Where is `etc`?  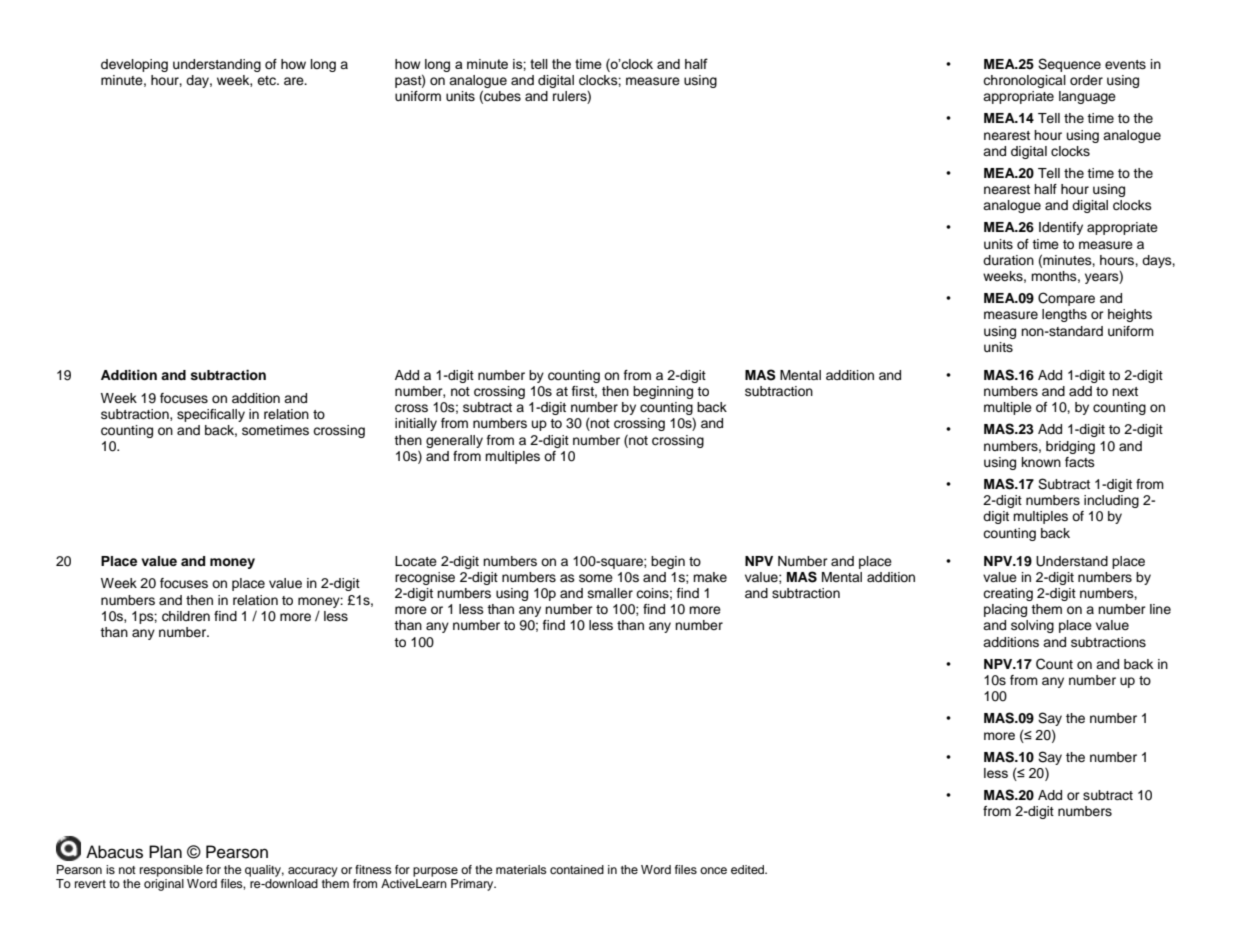 etc is located at coordinates (267, 80).
